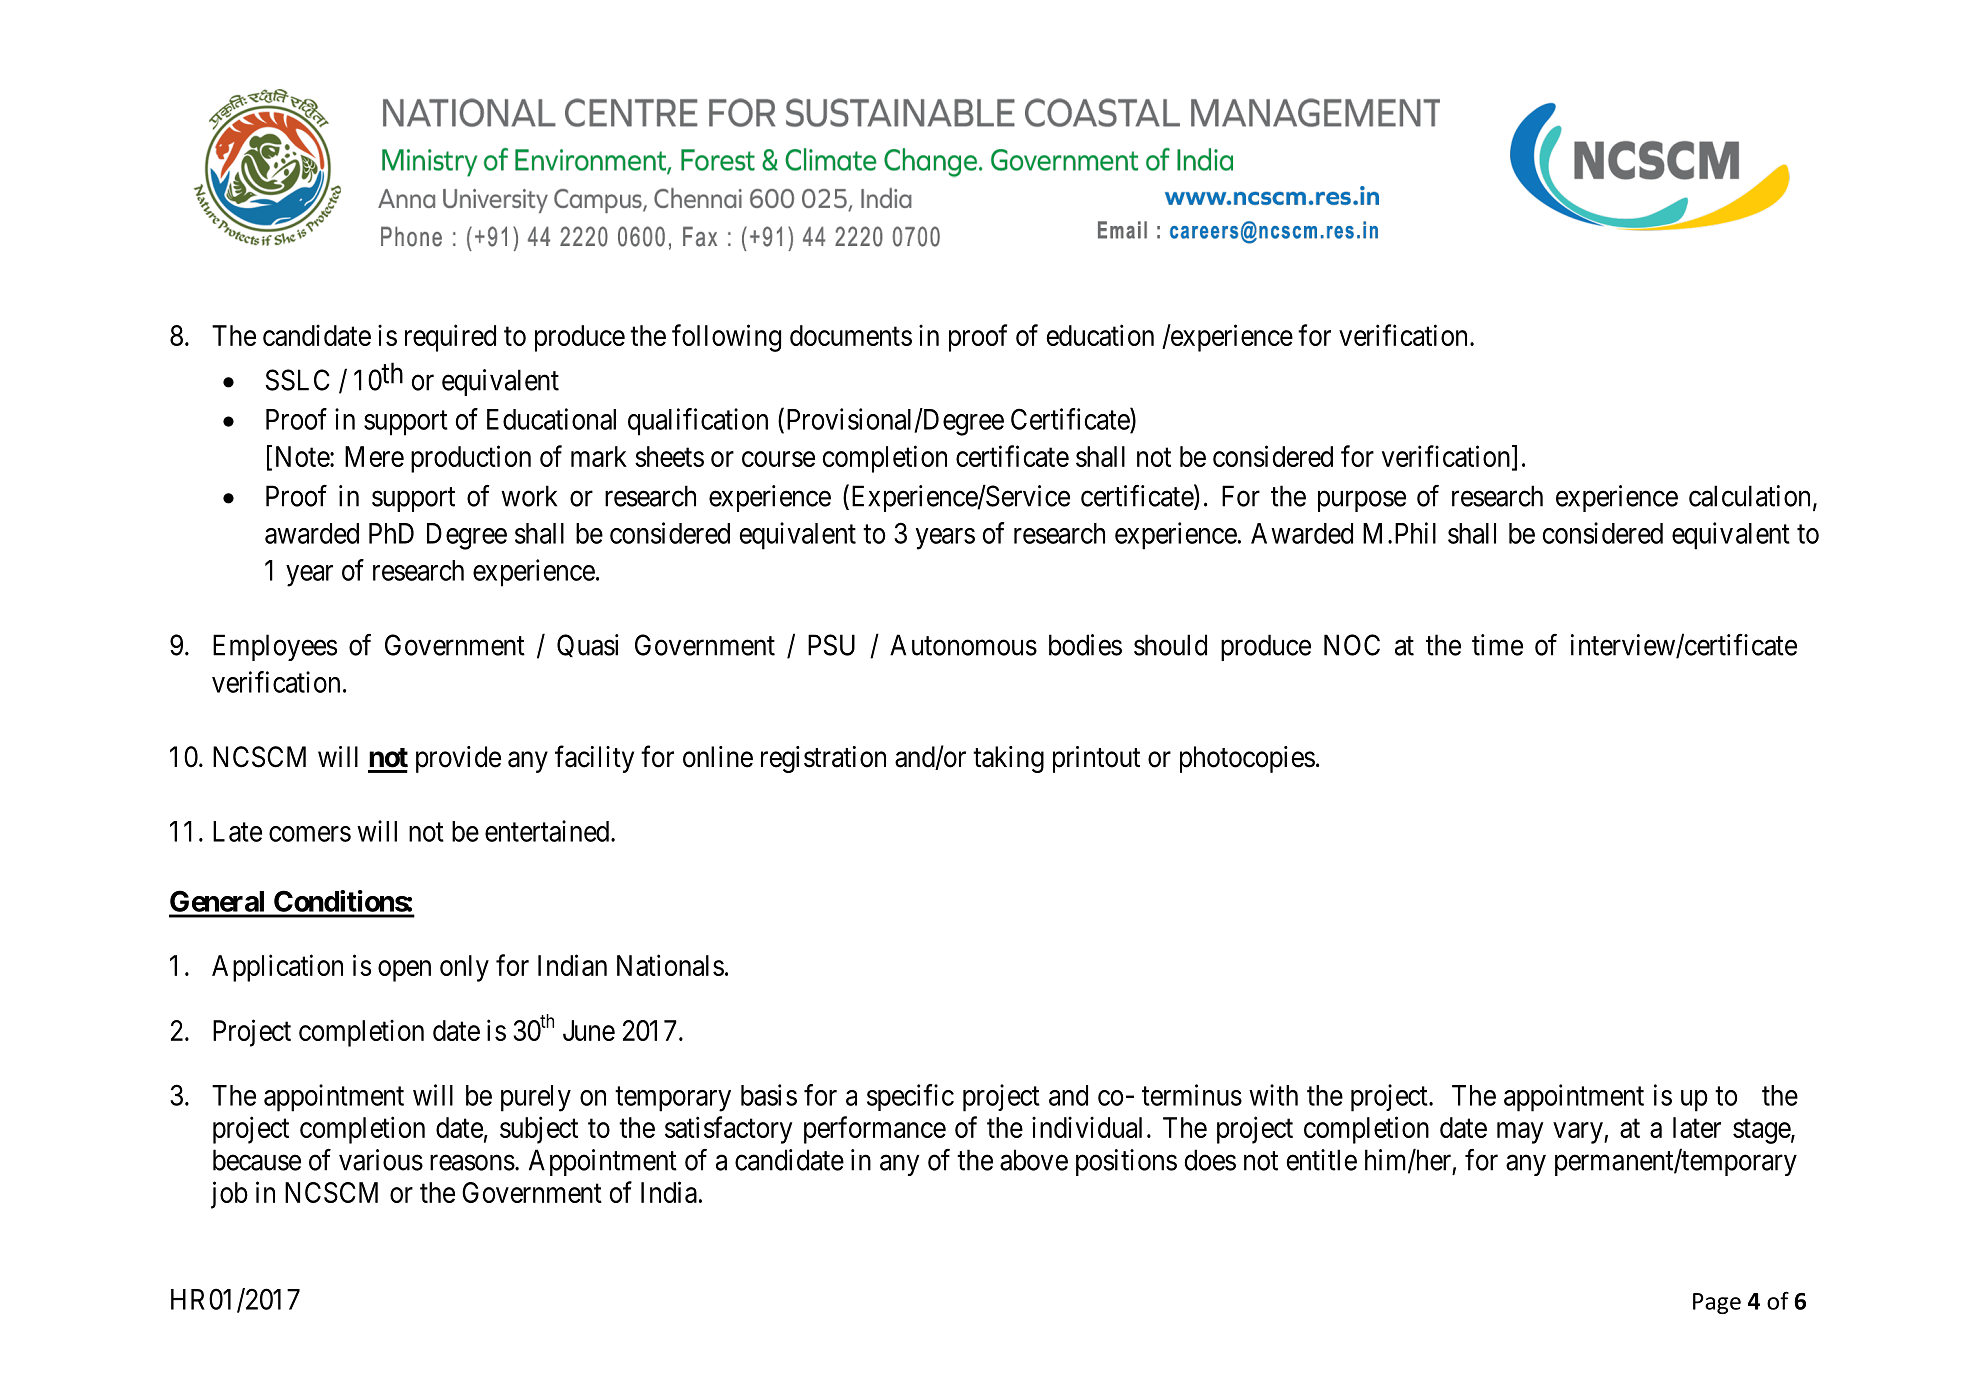 The width and height of the document is (1977, 1398). What do you see at coordinates (1717, 1303) in the document?
I see `Page` at bounding box center [1717, 1303].
